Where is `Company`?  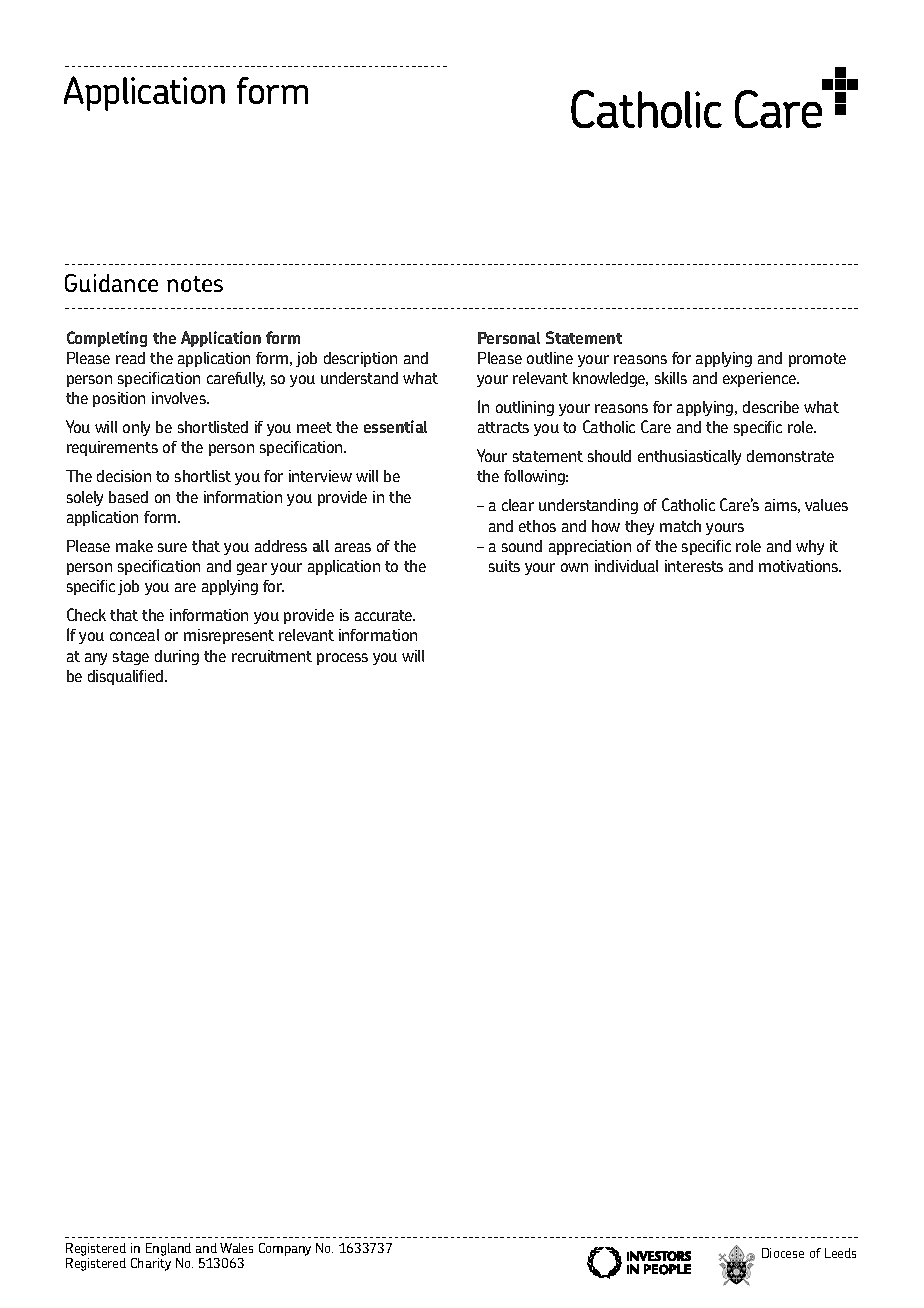 Company is located at coordinates (285, 1249).
